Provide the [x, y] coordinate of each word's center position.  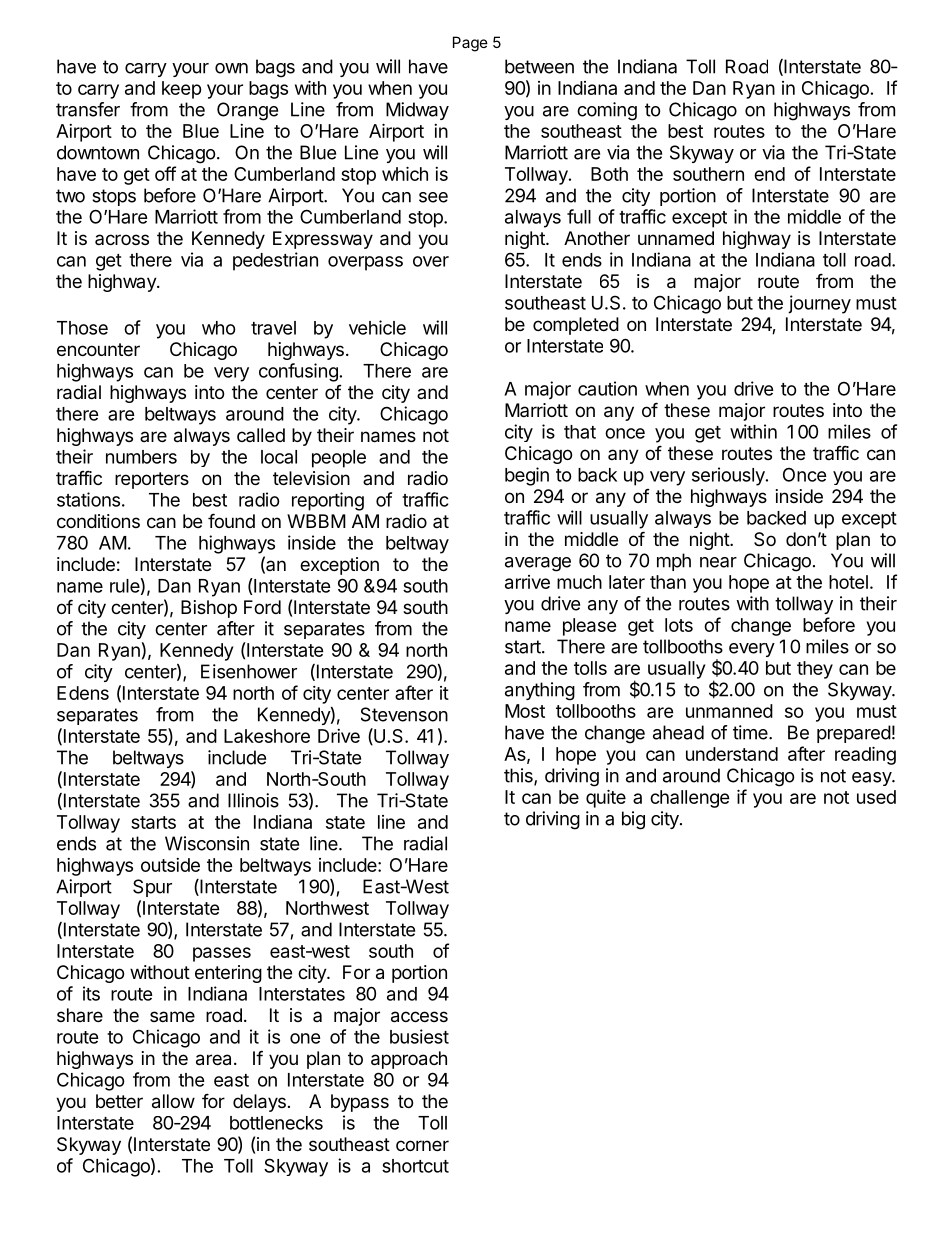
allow [173, 1101]
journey [819, 304]
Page [470, 44]
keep [182, 90]
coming [607, 111]
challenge [690, 799]
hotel [848, 582]
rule [125, 586]
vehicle [377, 327]
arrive [527, 582]
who [219, 328]
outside [170, 865]
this [519, 776]
